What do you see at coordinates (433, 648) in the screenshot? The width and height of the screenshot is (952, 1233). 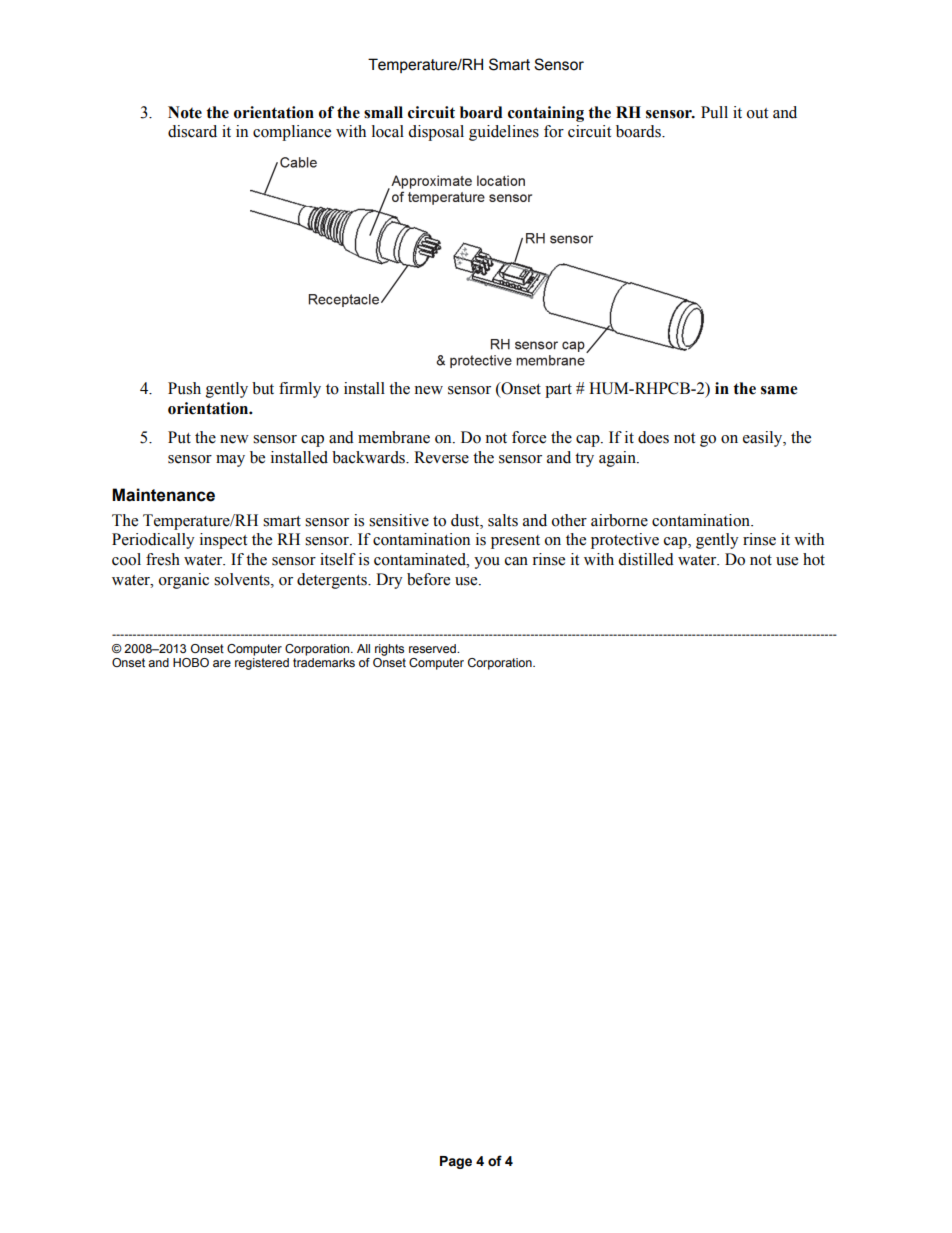 I see `reserved` at bounding box center [433, 648].
